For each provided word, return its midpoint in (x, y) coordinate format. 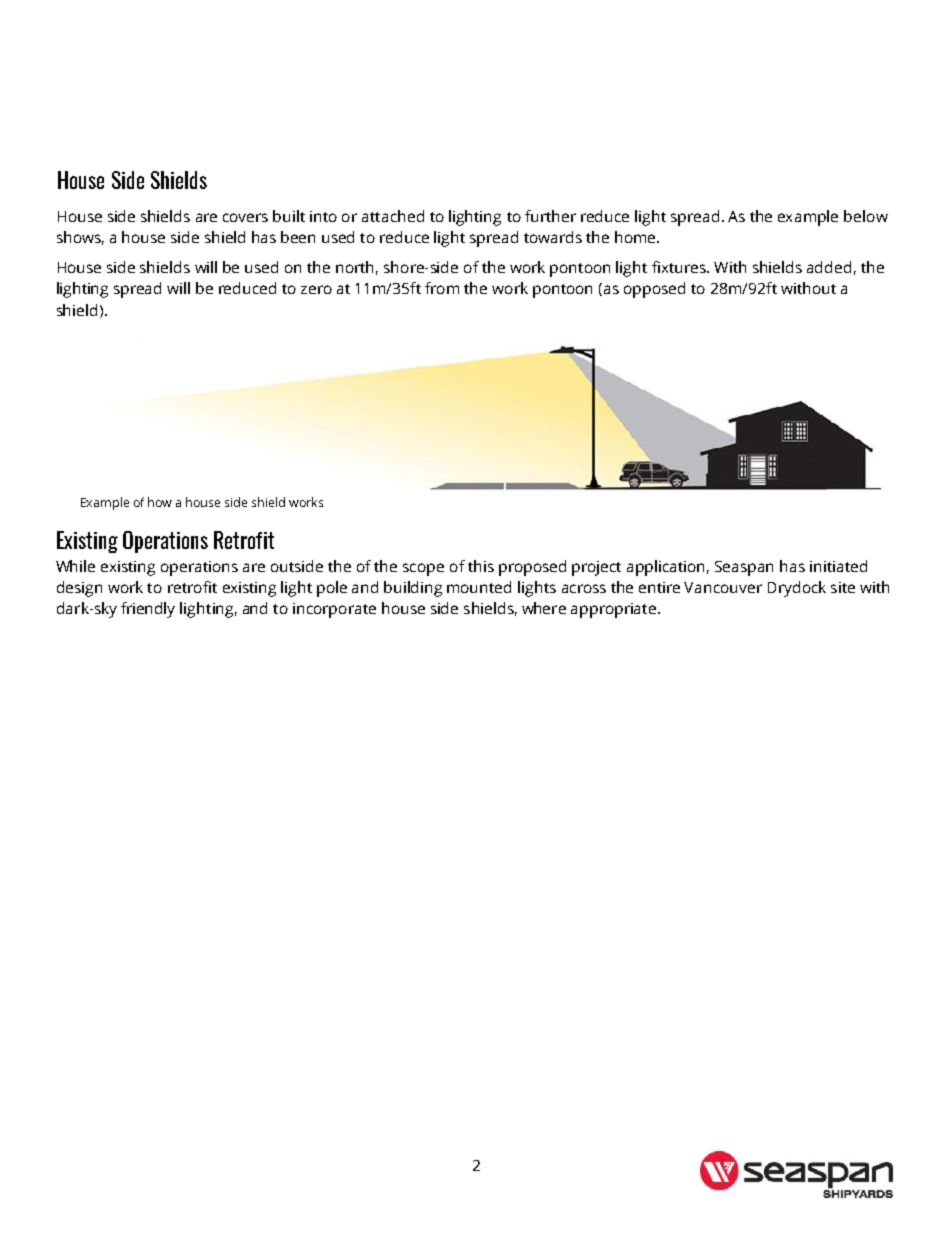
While (75, 566)
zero (316, 289)
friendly (148, 610)
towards (553, 237)
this (481, 566)
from (442, 288)
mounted (479, 587)
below (866, 216)
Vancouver (723, 587)
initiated (838, 566)
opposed (654, 290)
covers (245, 217)
